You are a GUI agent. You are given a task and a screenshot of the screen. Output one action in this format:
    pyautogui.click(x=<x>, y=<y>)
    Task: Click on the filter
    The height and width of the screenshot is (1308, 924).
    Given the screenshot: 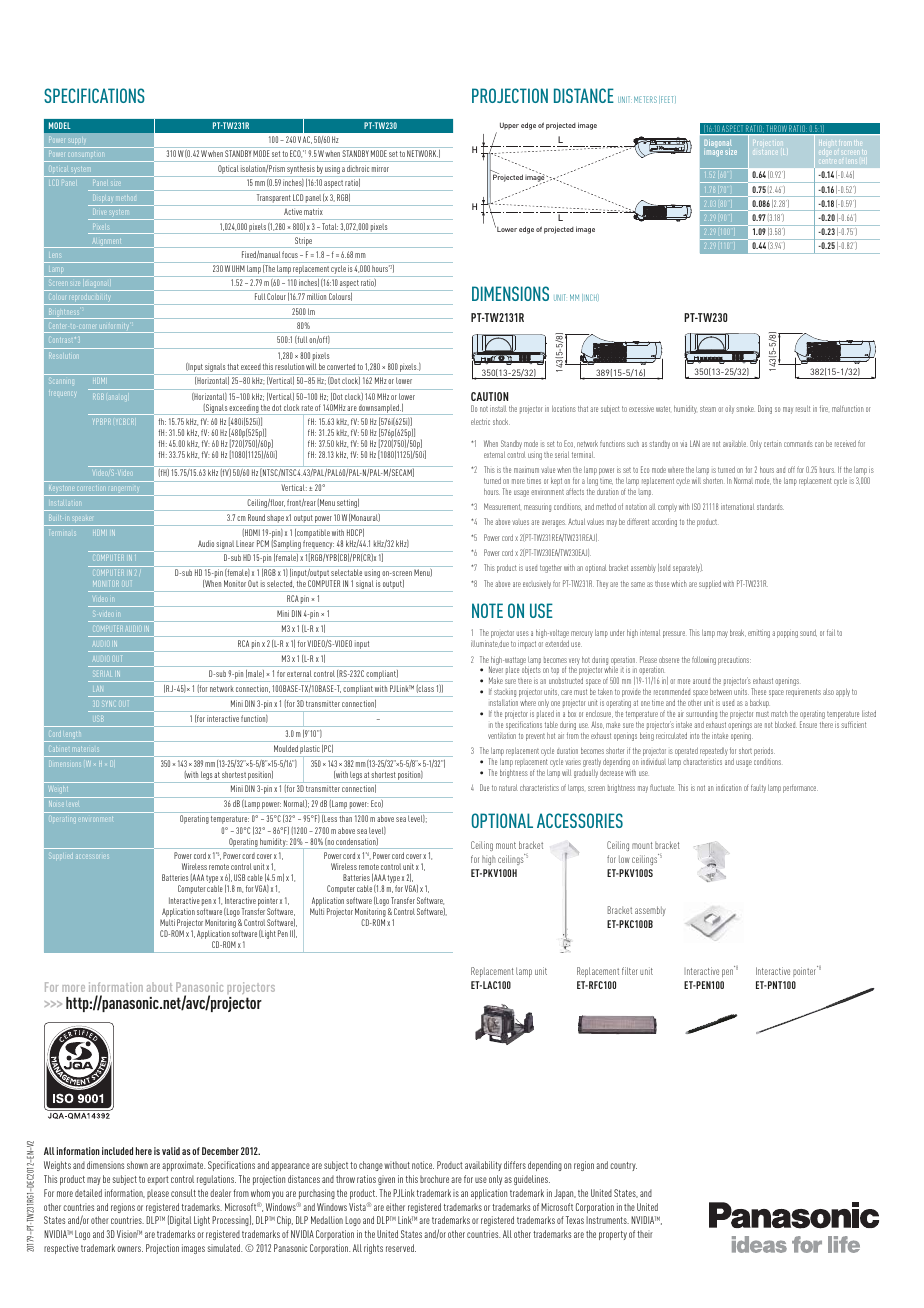 What is the action you would take?
    pyautogui.click(x=630, y=971)
